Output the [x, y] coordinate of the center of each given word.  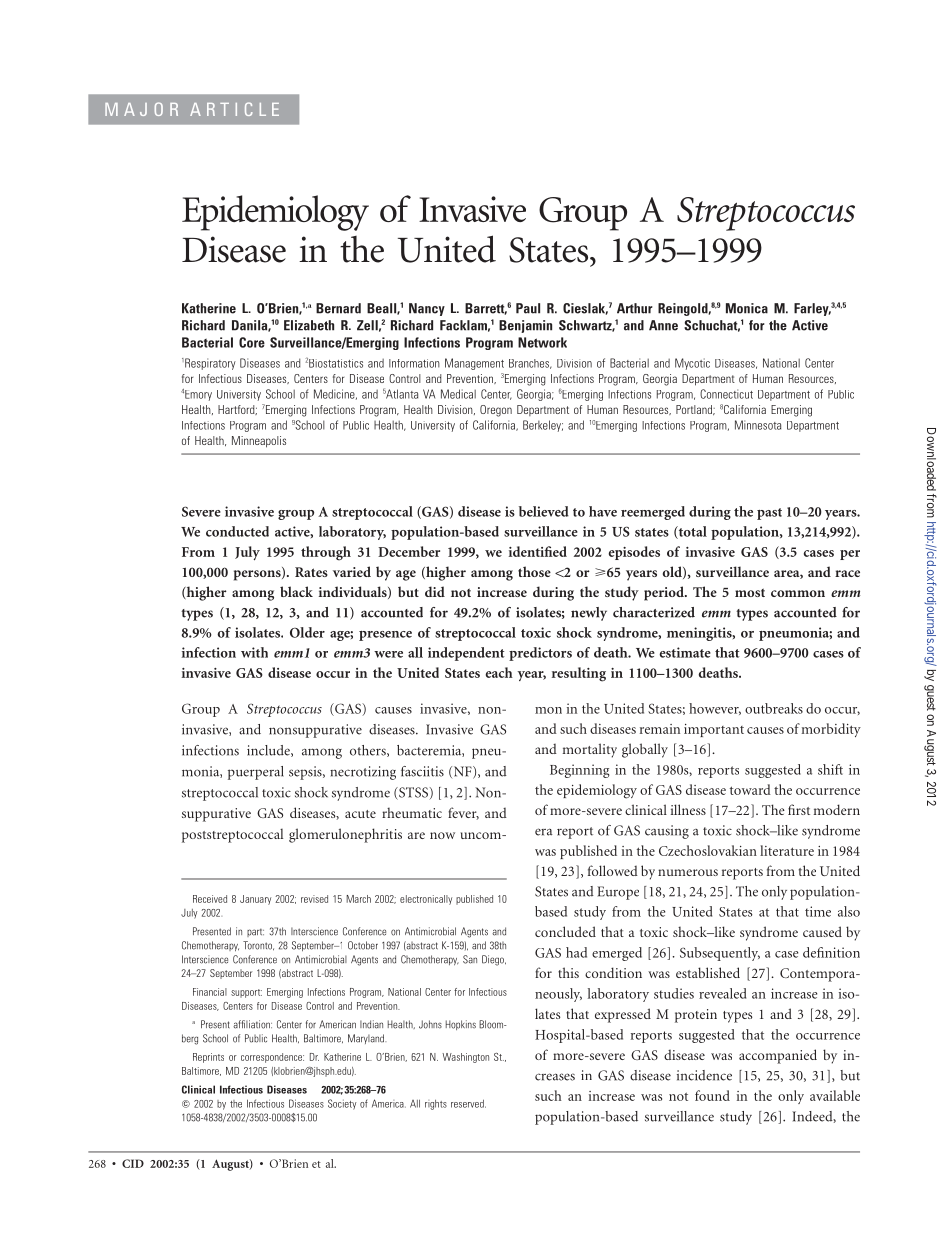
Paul [528, 308]
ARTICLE [234, 109]
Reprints [208, 1058]
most [750, 592]
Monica [747, 308]
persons [258, 574]
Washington [465, 1058]
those [534, 571]
